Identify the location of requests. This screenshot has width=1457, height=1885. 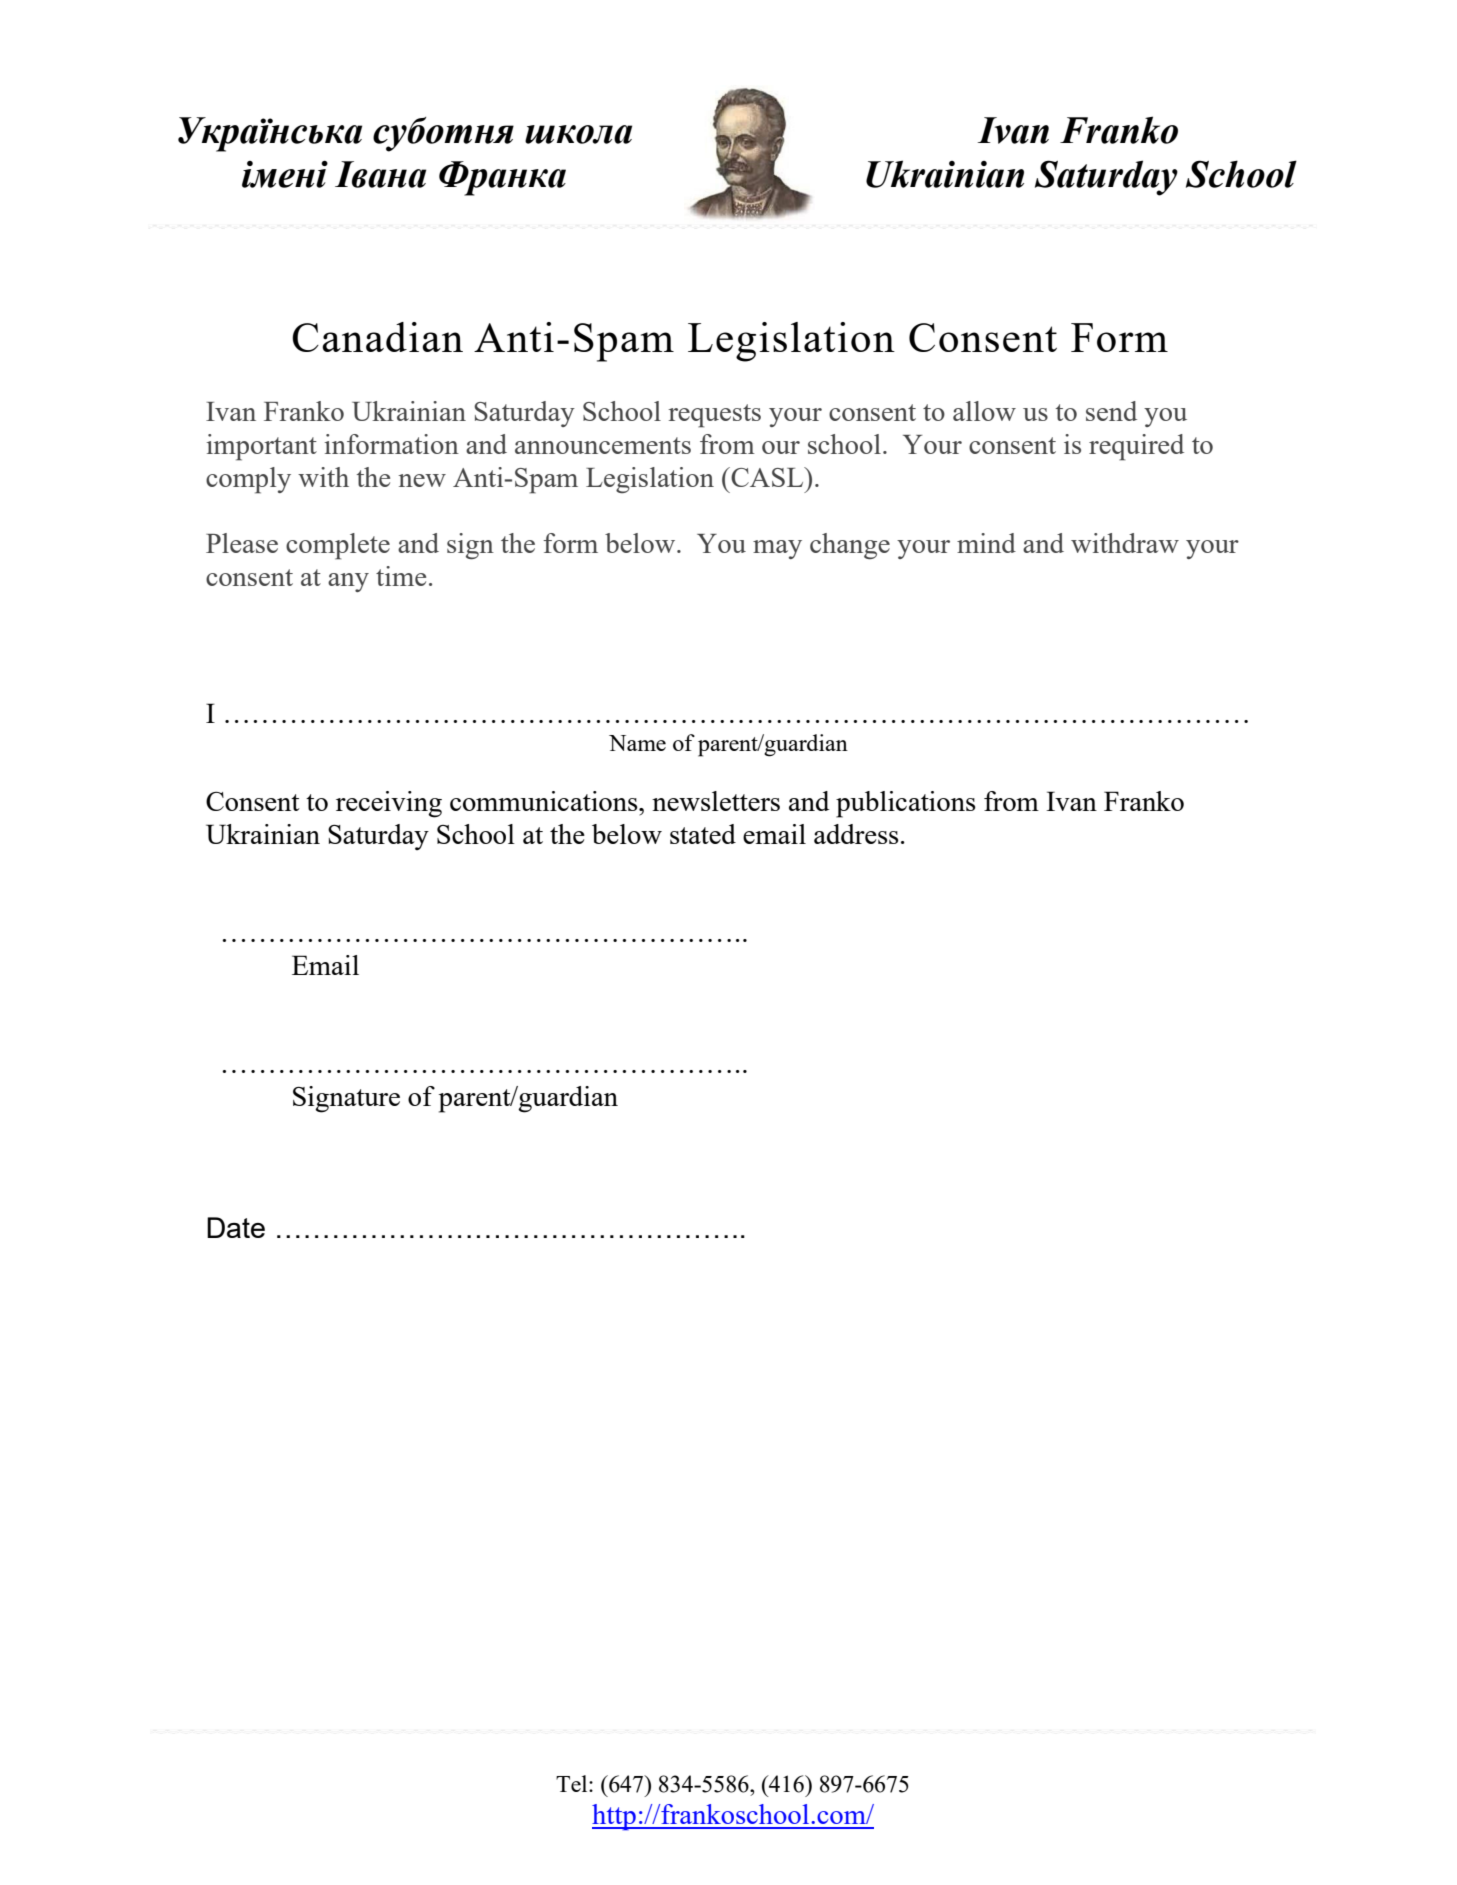
(714, 416).
